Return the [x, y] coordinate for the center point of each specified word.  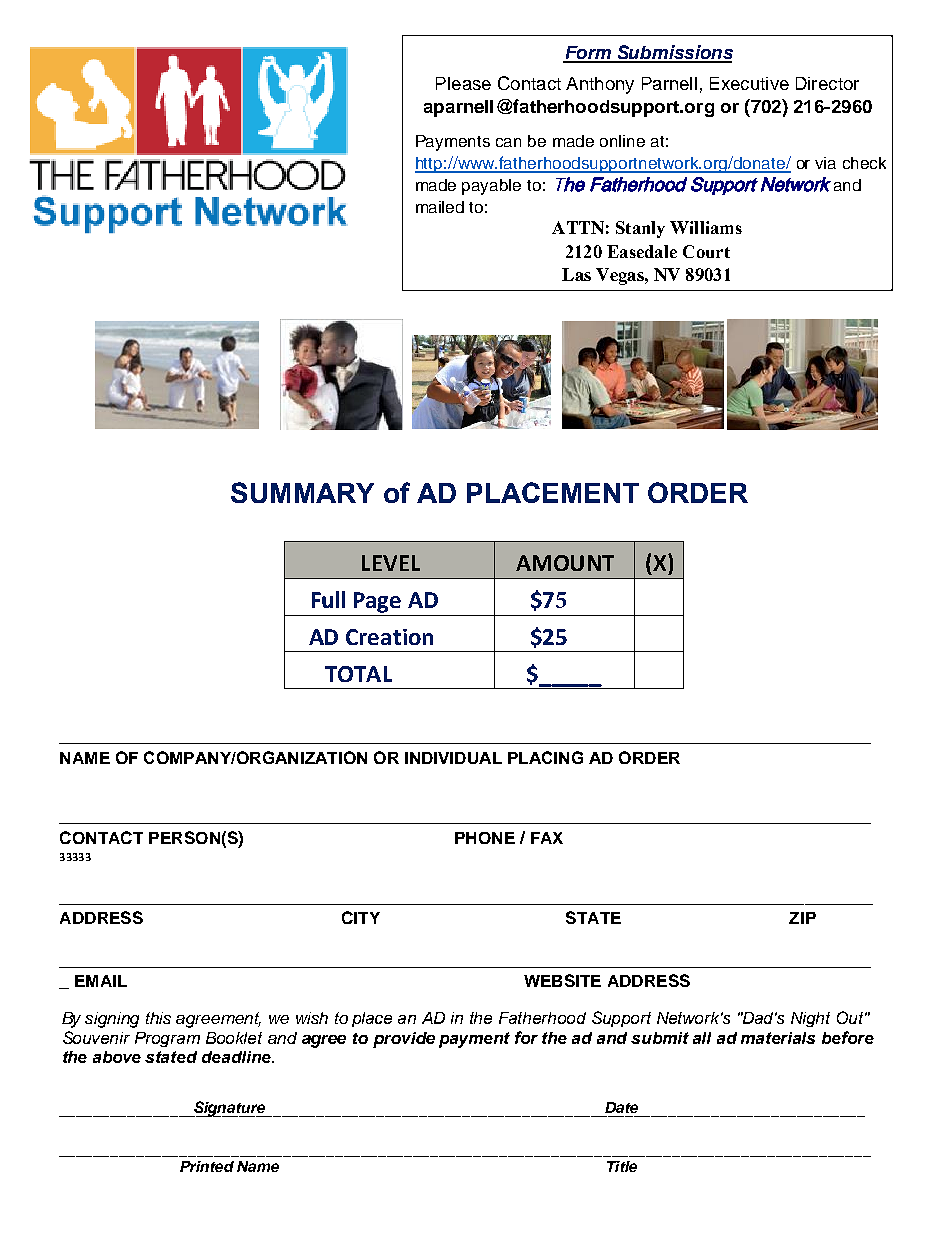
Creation [389, 637]
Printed [207, 1166]
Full [328, 599]
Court [706, 251]
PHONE [485, 838]
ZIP [802, 918]
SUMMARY [302, 492]
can [508, 142]
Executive [749, 83]
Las [576, 274]
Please [463, 83]
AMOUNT [565, 563]
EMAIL [101, 981]
